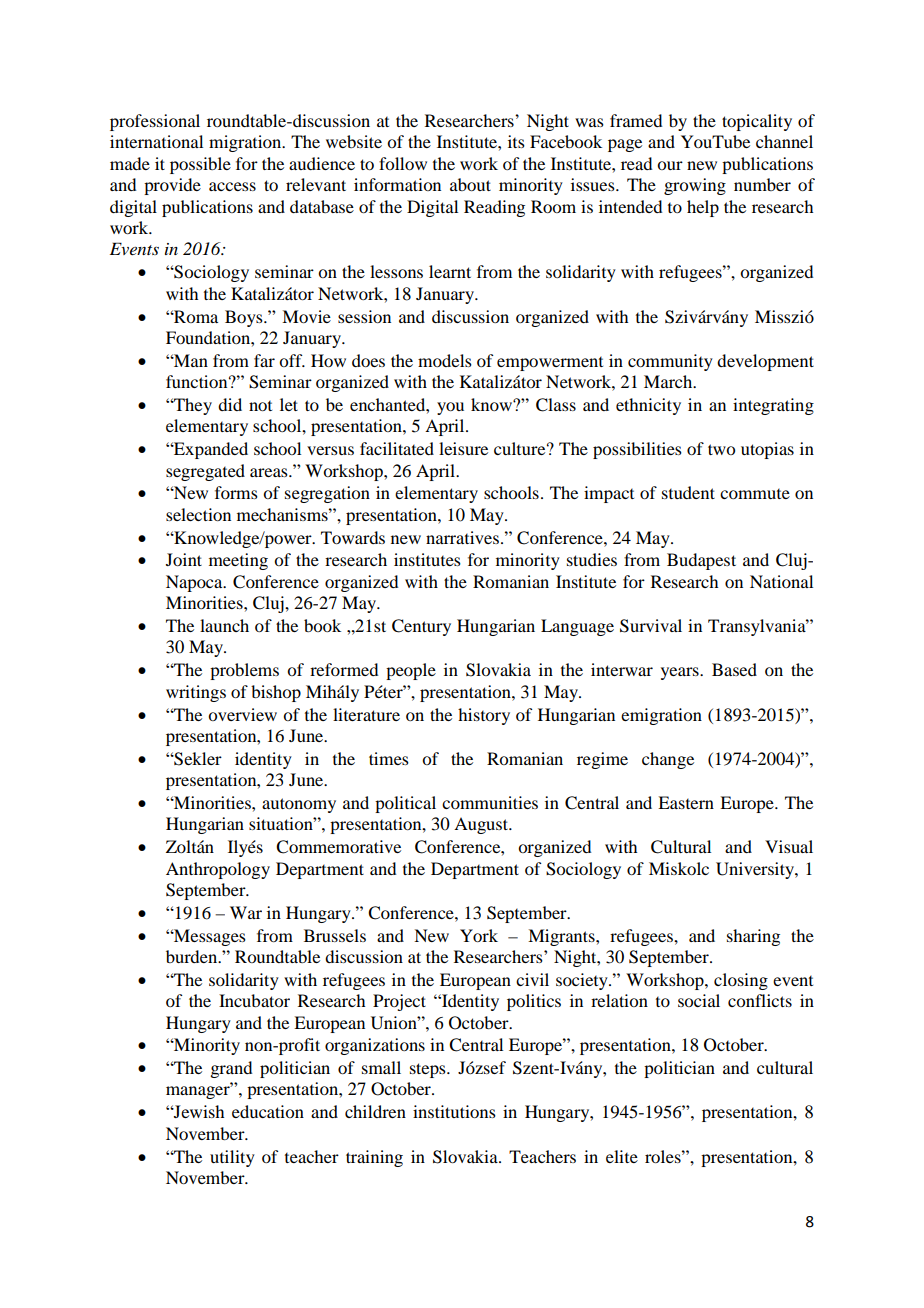 The height and width of the screenshot is (1308, 924). Describe the element at coordinates (454, 1111) in the screenshot. I see `institutions` at that location.
